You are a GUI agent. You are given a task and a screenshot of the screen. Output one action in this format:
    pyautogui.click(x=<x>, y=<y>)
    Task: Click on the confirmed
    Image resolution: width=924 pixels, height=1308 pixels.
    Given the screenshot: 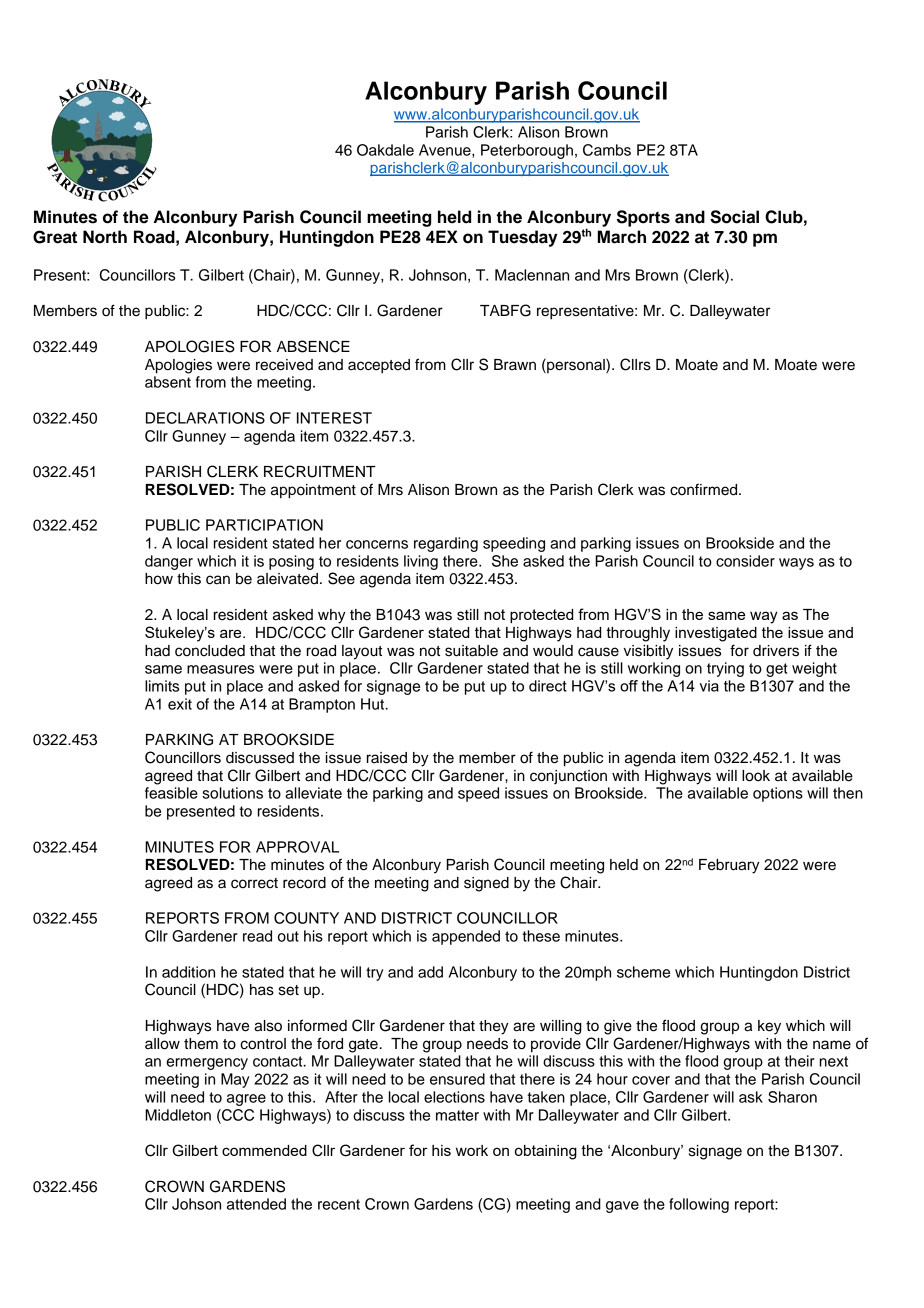 What is the action you would take?
    pyautogui.click(x=705, y=489)
